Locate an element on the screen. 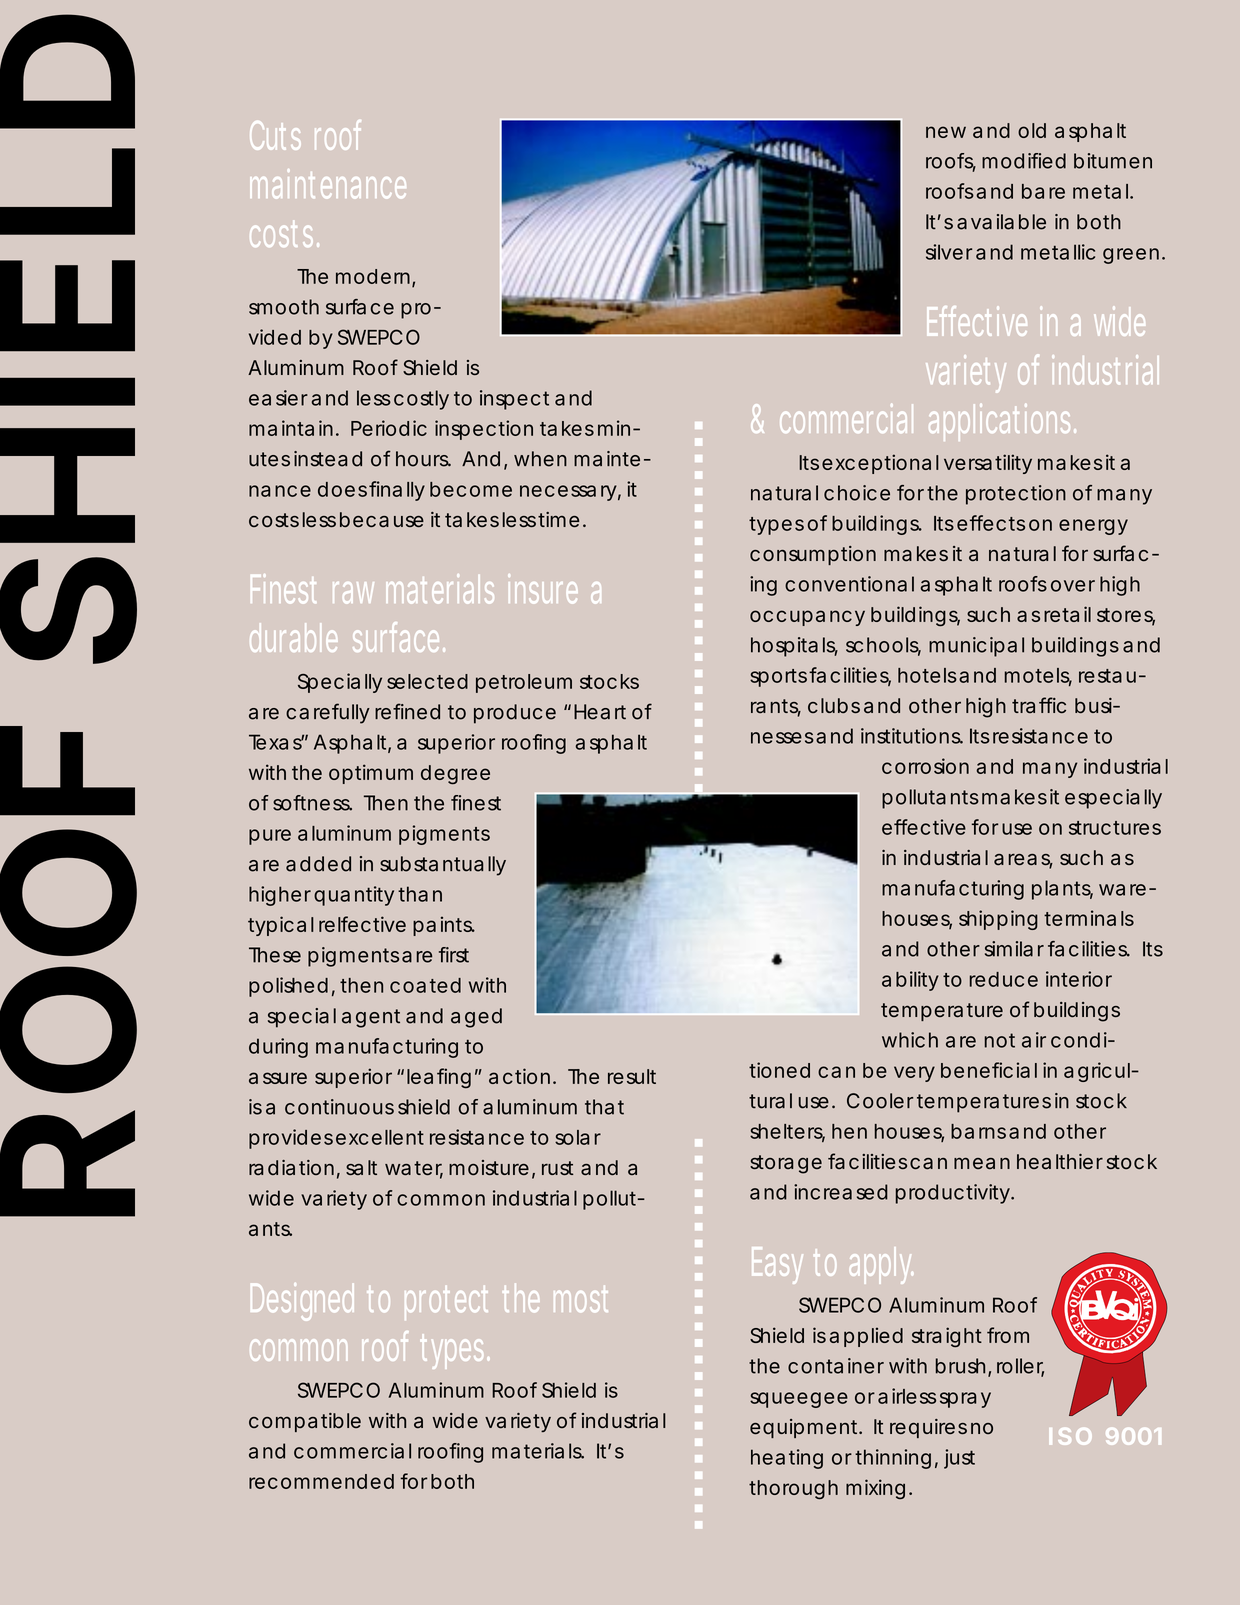  heating is located at coordinates (787, 1459).
